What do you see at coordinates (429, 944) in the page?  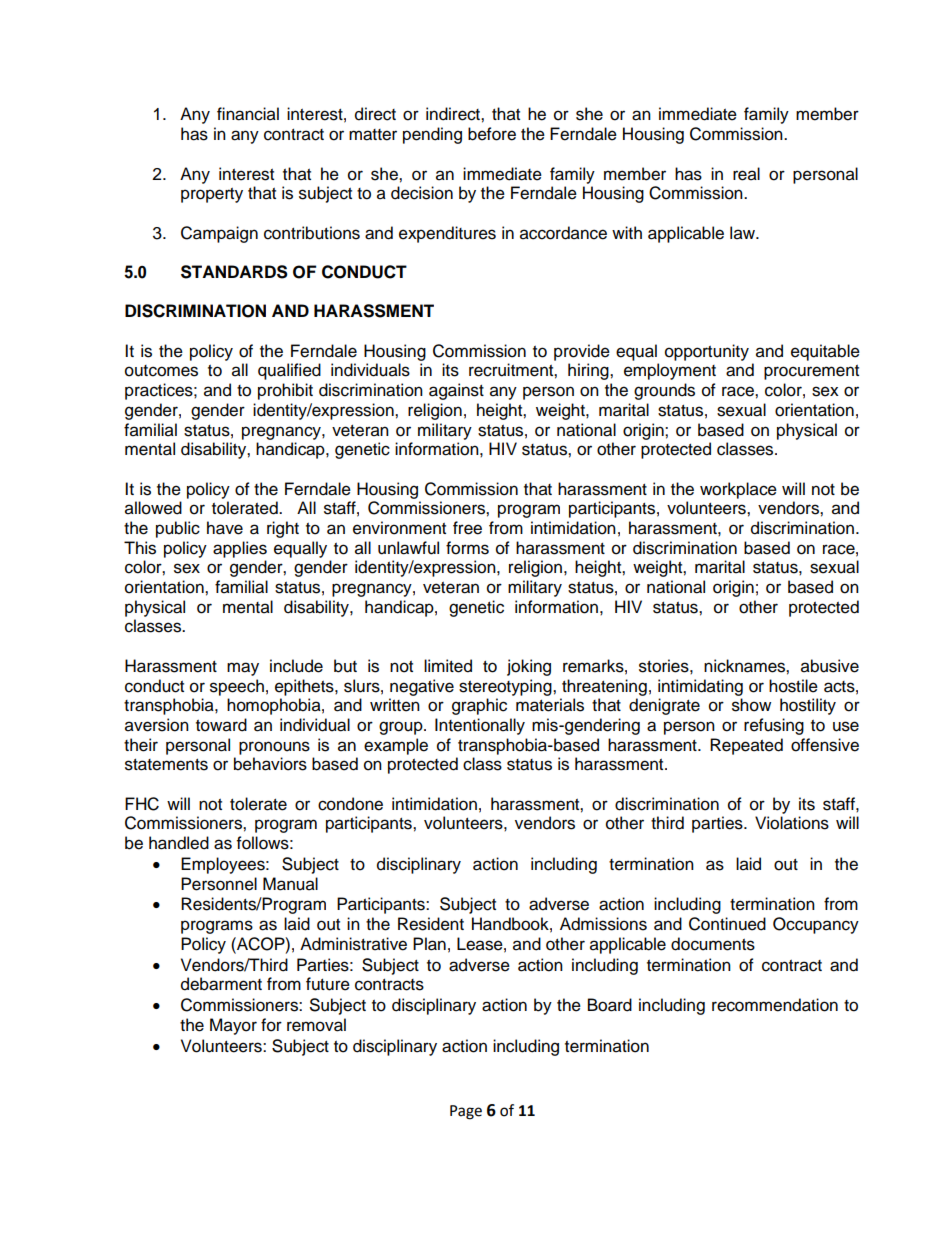 I see `Plan` at bounding box center [429, 944].
